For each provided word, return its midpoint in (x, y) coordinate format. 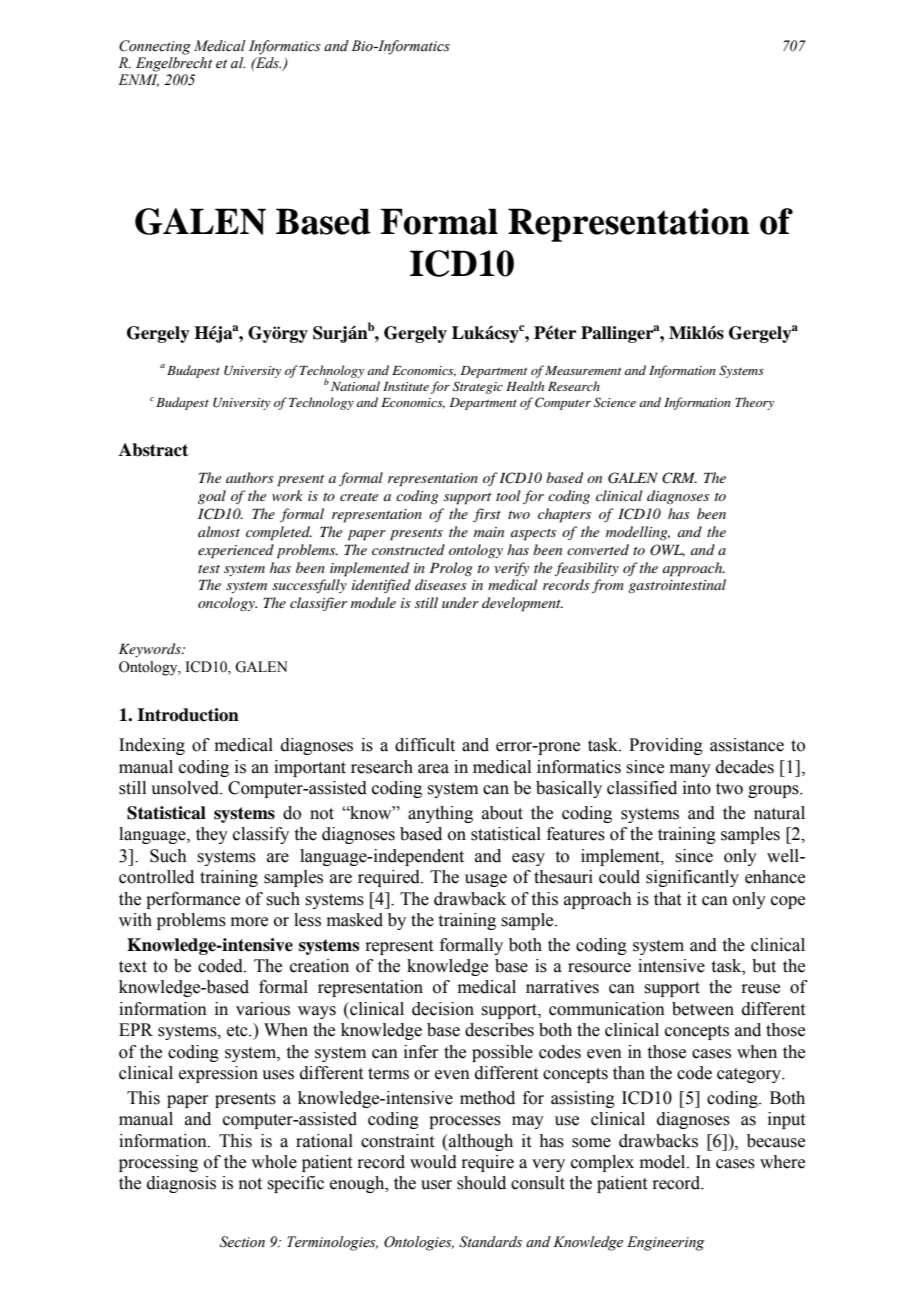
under (460, 602)
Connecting (155, 47)
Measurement (583, 370)
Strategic (478, 387)
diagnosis (181, 1184)
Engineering (666, 1243)
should (481, 1183)
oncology (227, 604)
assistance (747, 745)
